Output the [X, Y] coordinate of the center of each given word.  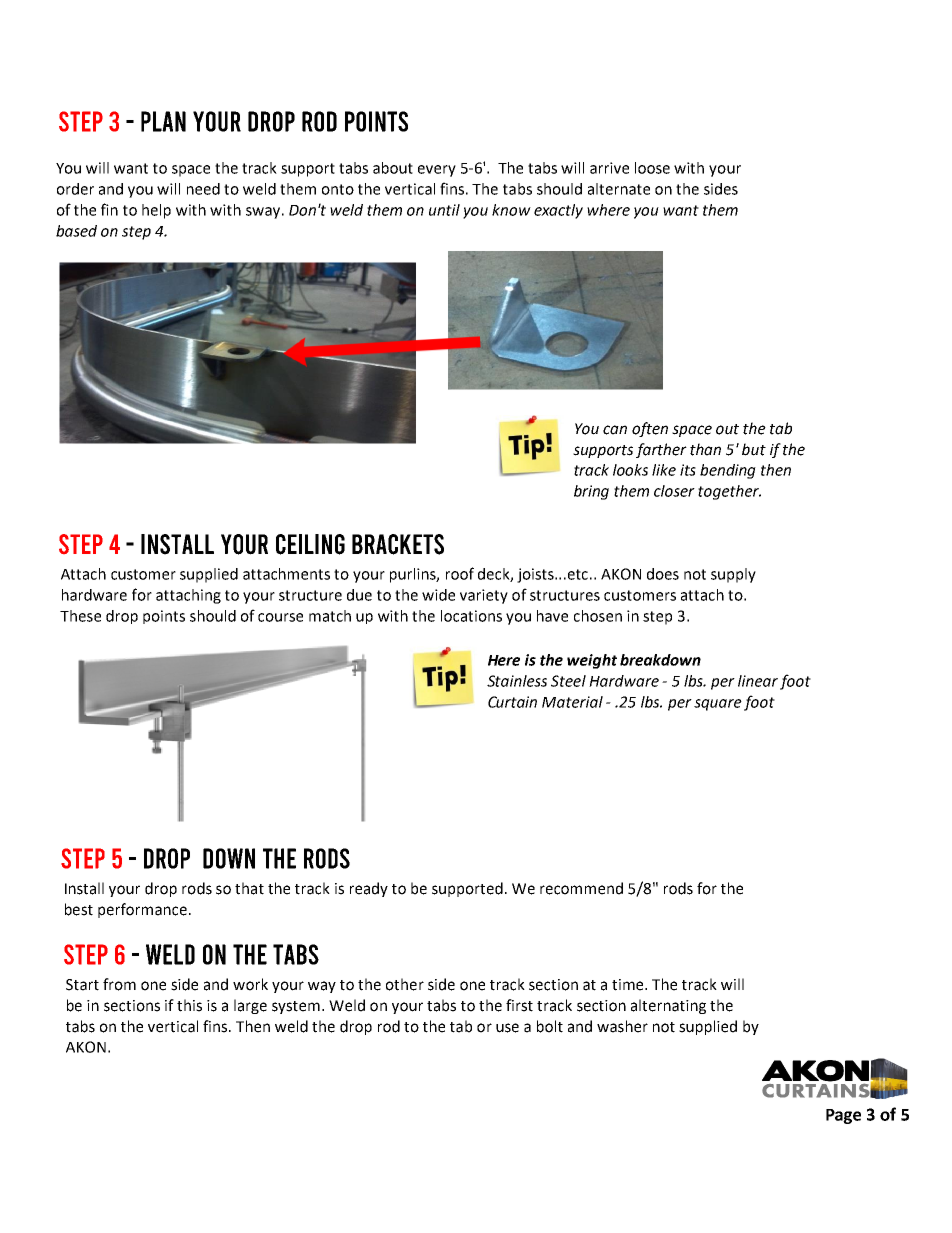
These [80, 616]
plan [163, 121]
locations [471, 616]
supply [733, 575]
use [507, 1028]
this [189, 1005]
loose [652, 168]
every [437, 171]
